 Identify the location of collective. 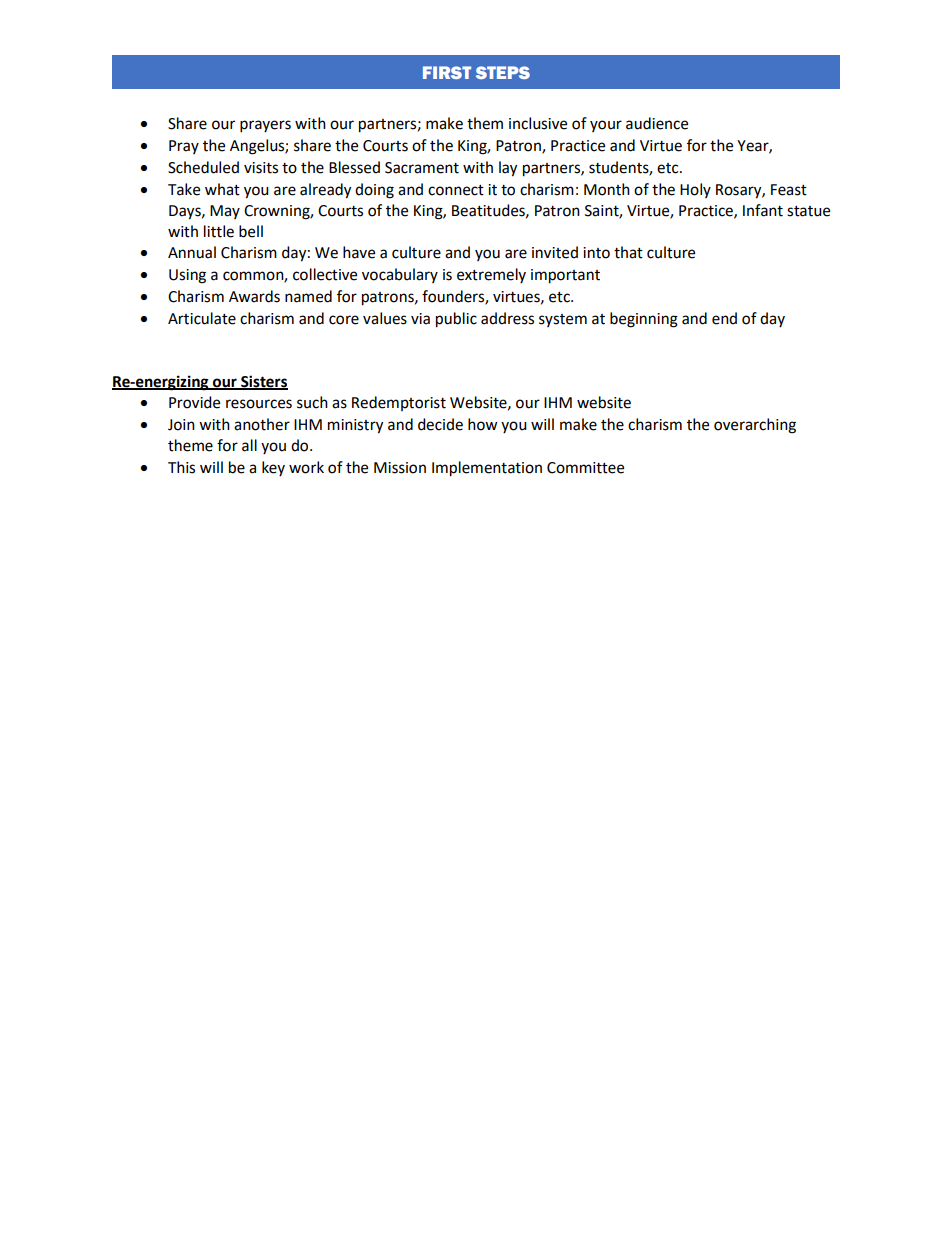
(325, 274).
